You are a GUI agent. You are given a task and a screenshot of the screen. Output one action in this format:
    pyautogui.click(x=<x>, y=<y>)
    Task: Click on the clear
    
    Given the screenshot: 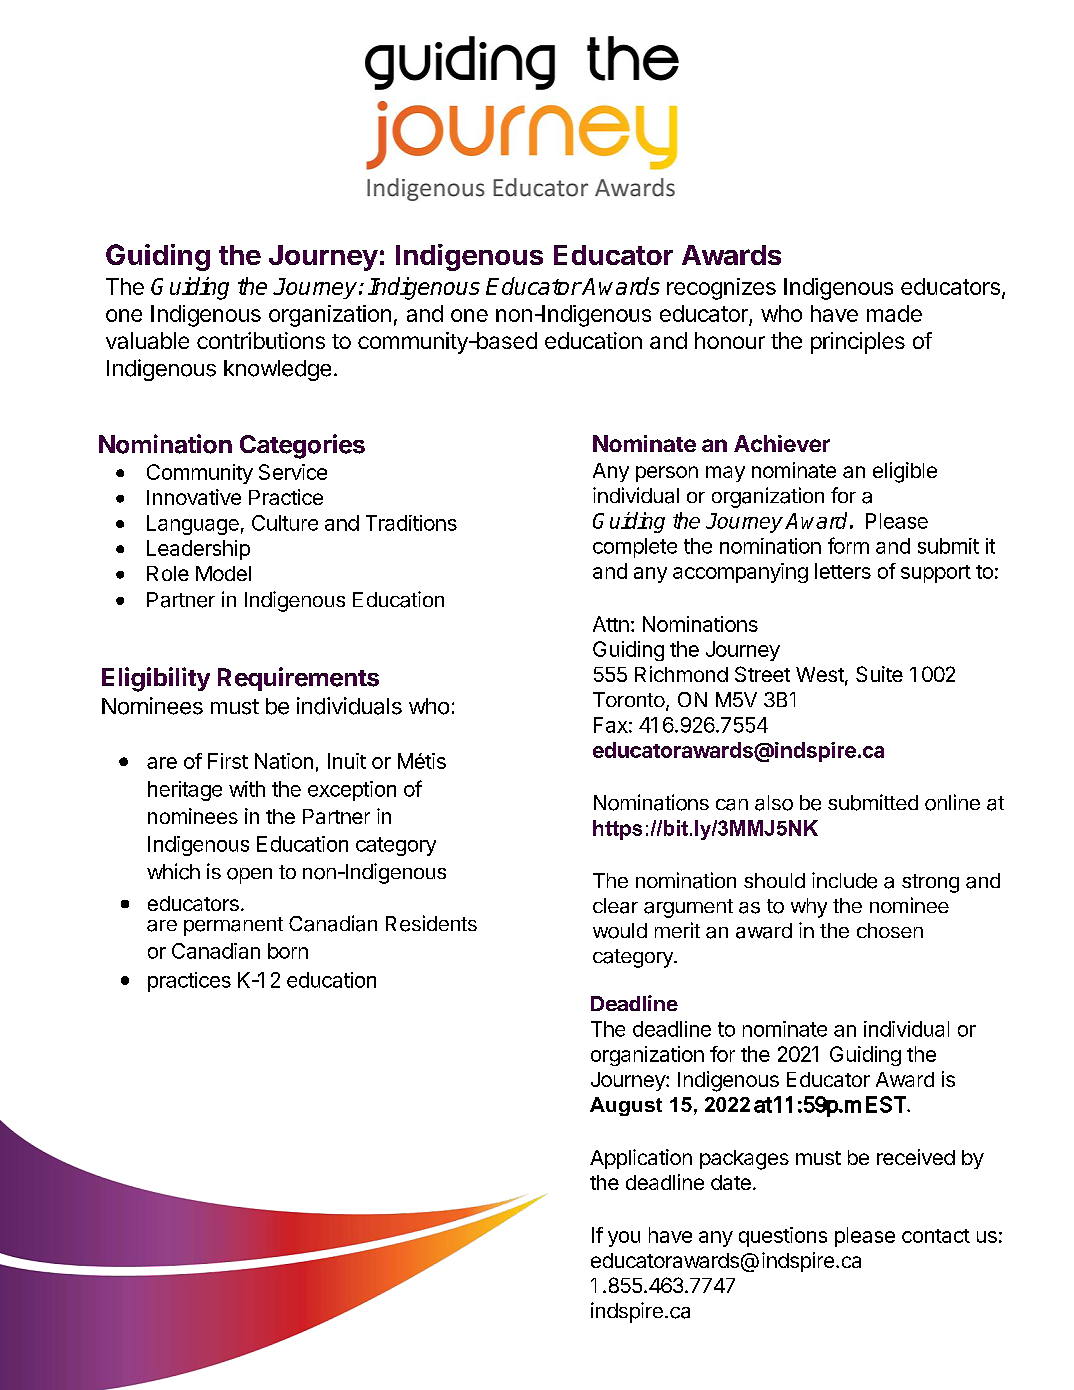 What is the action you would take?
    pyautogui.click(x=615, y=906)
